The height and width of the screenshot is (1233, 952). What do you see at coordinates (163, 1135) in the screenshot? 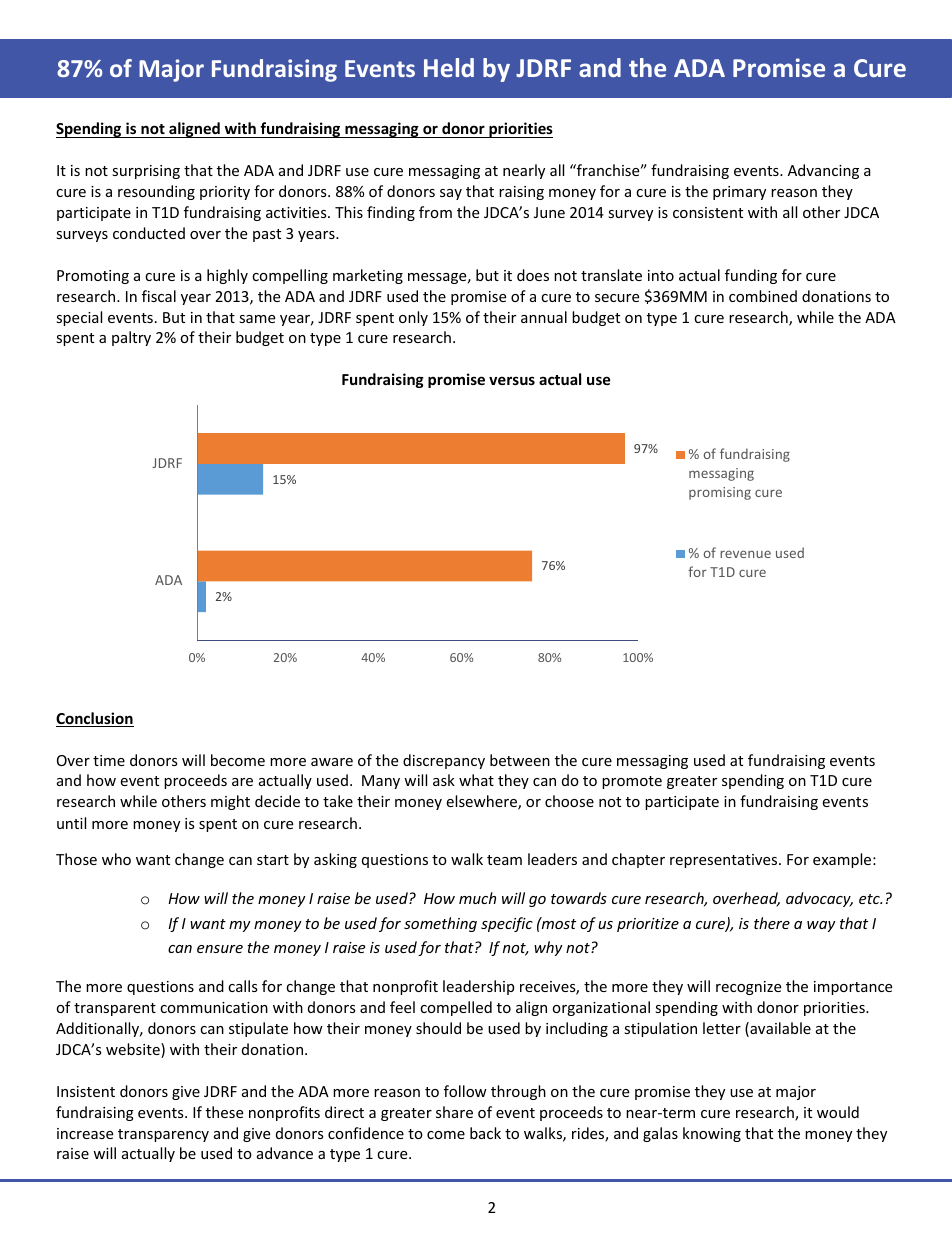
I see `transparency` at bounding box center [163, 1135].
